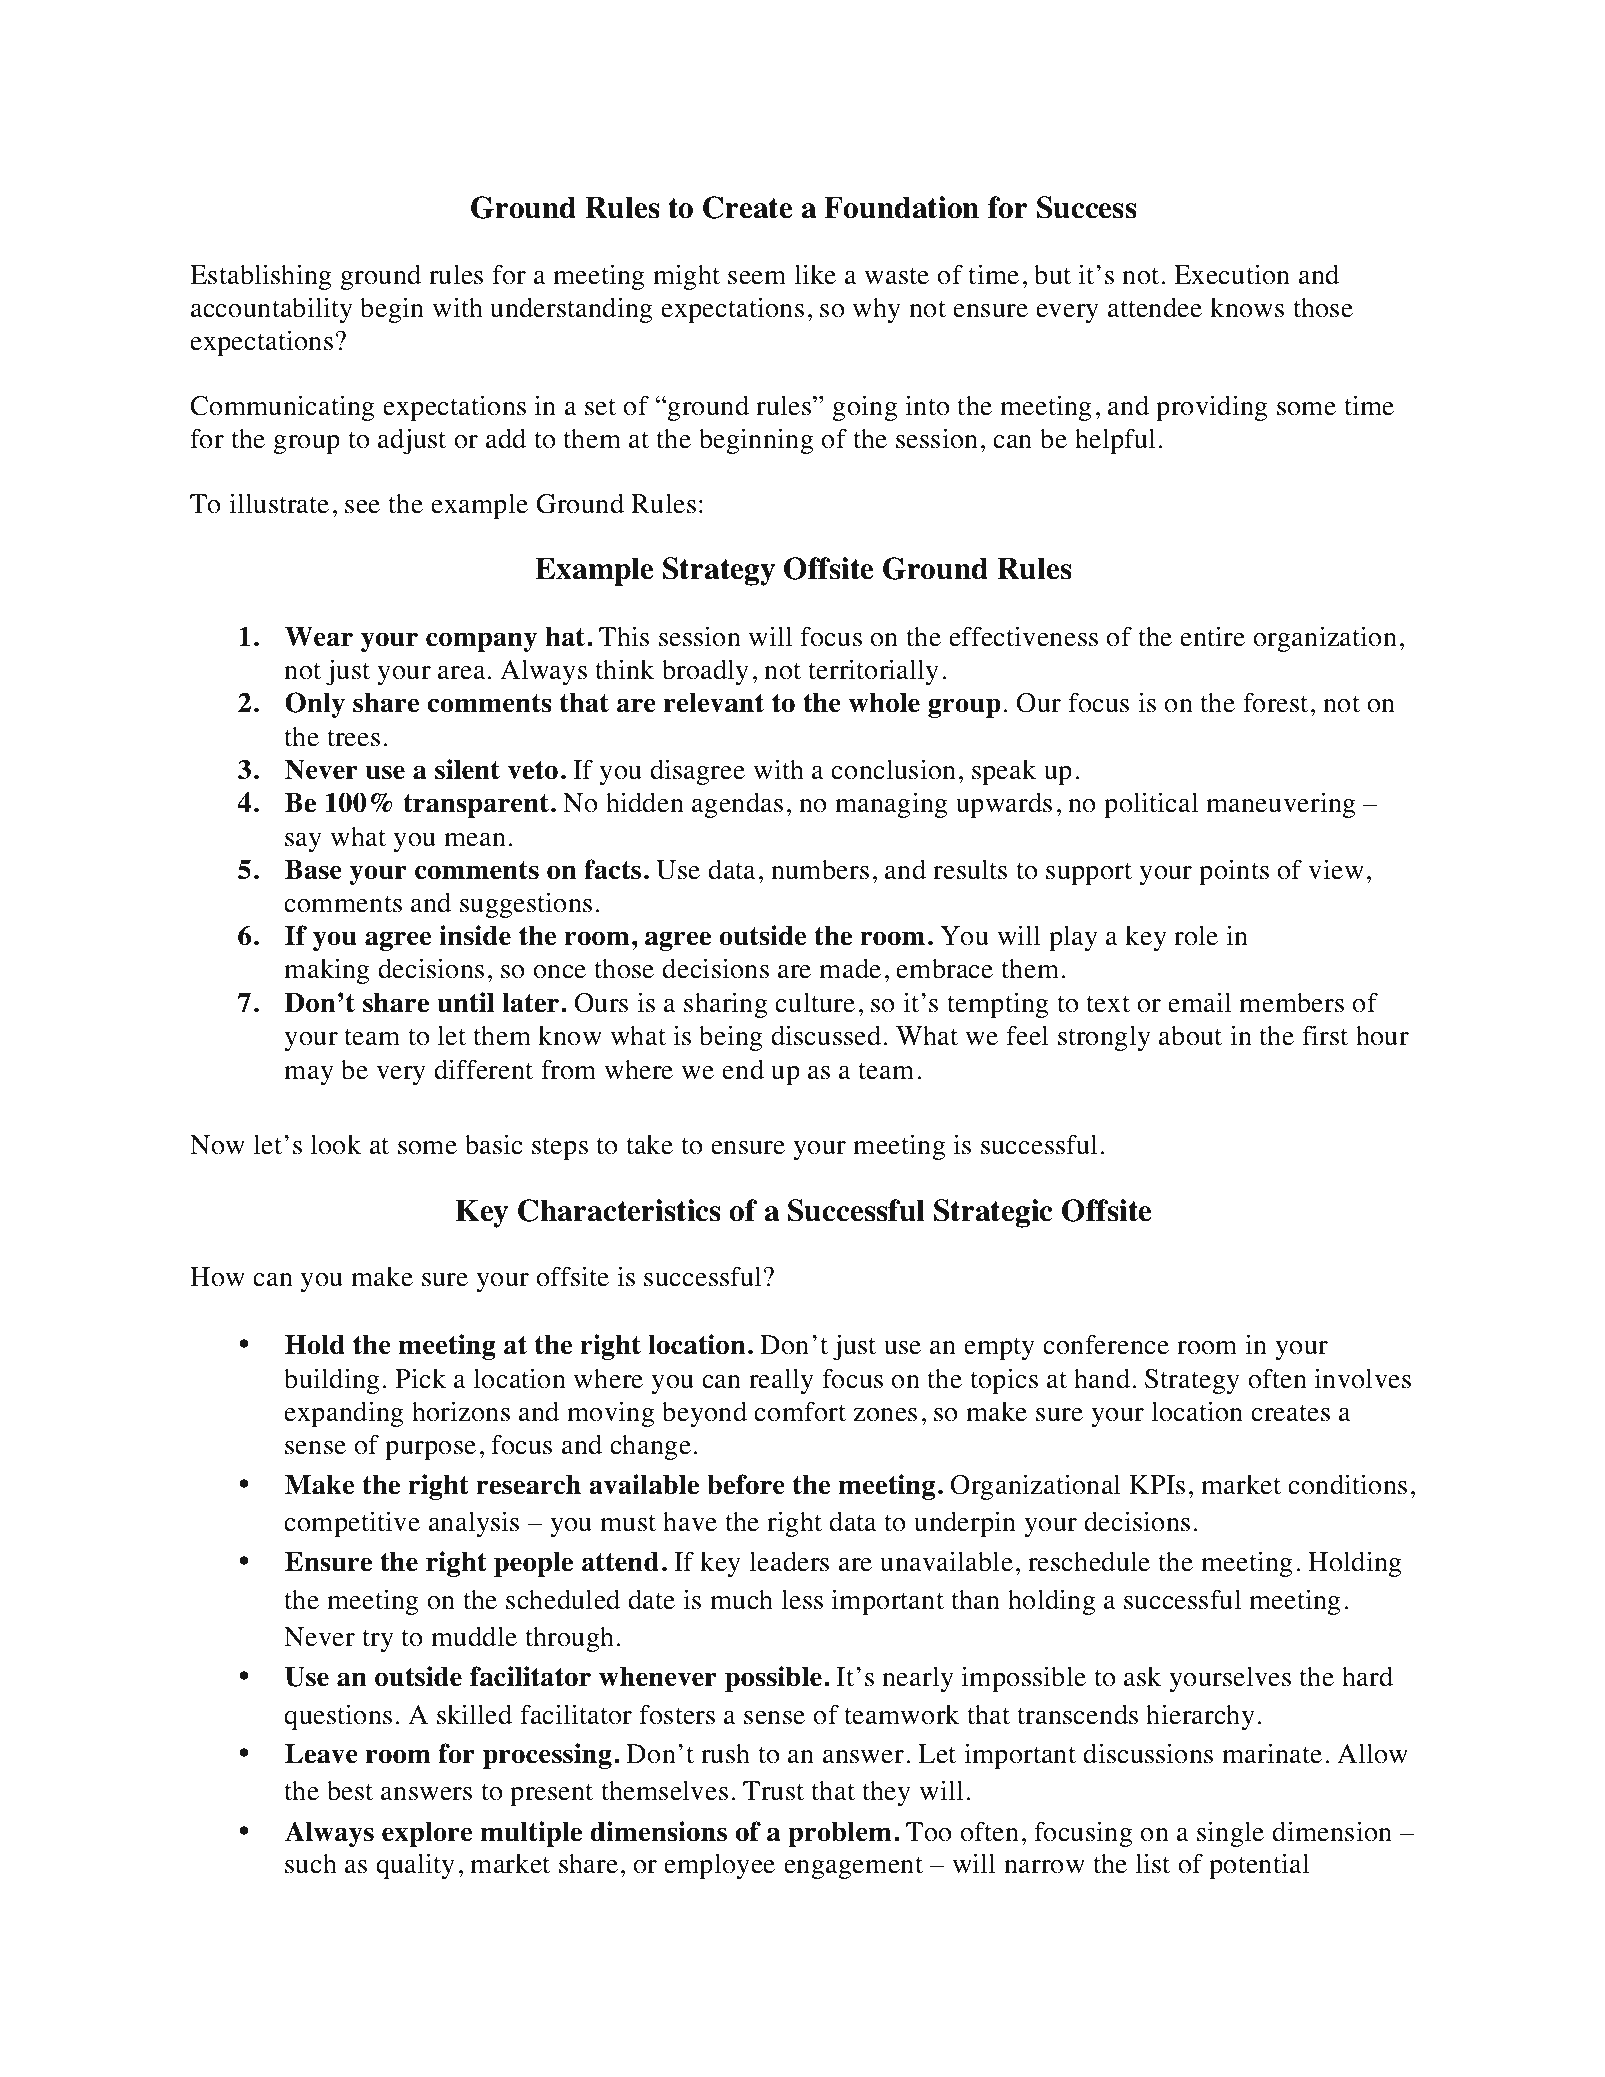 The height and width of the screenshot is (2077, 1605). Describe the element at coordinates (261, 277) in the screenshot. I see `Establishing` at that location.
